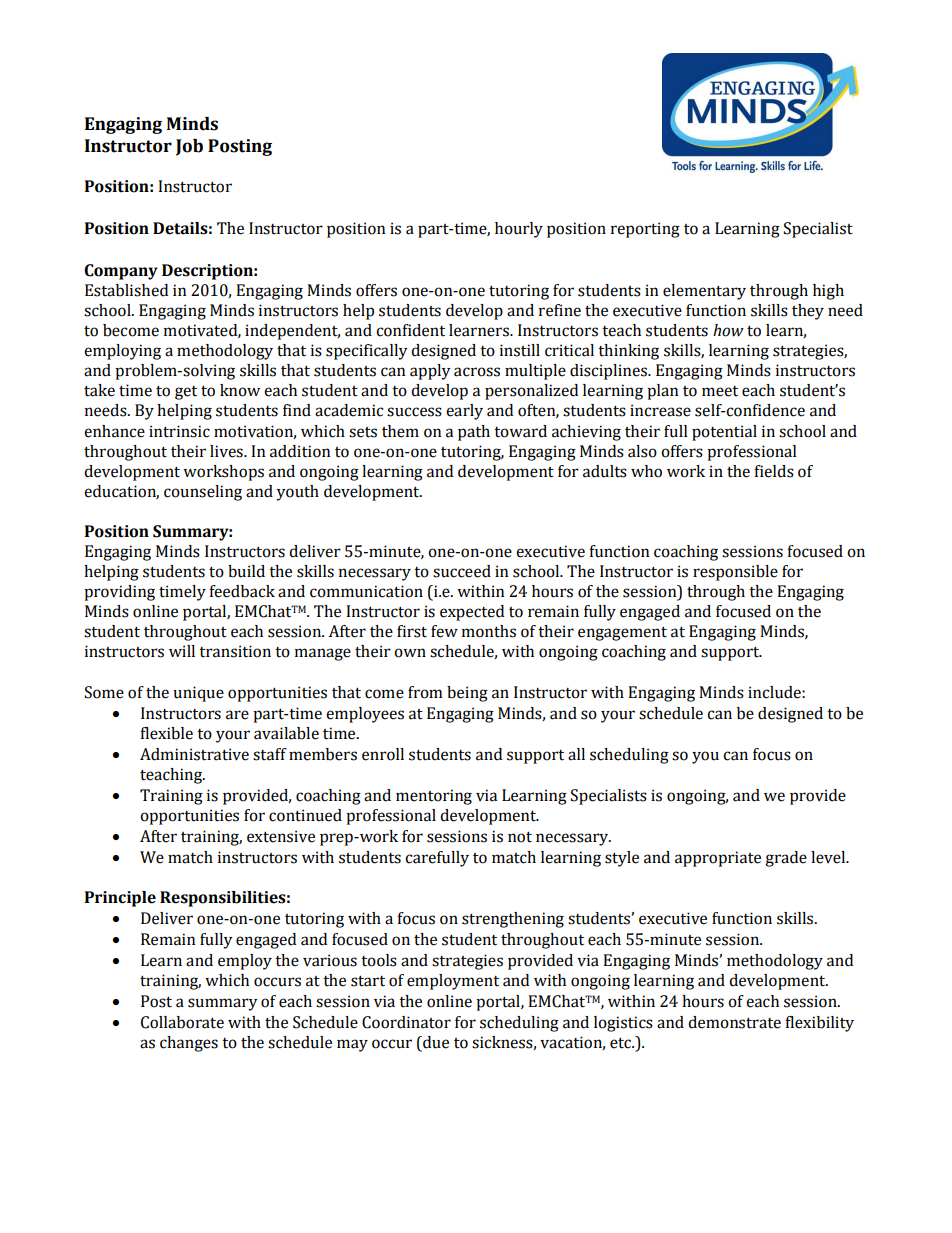 The image size is (952, 1233). I want to click on due, so click(435, 1043).
